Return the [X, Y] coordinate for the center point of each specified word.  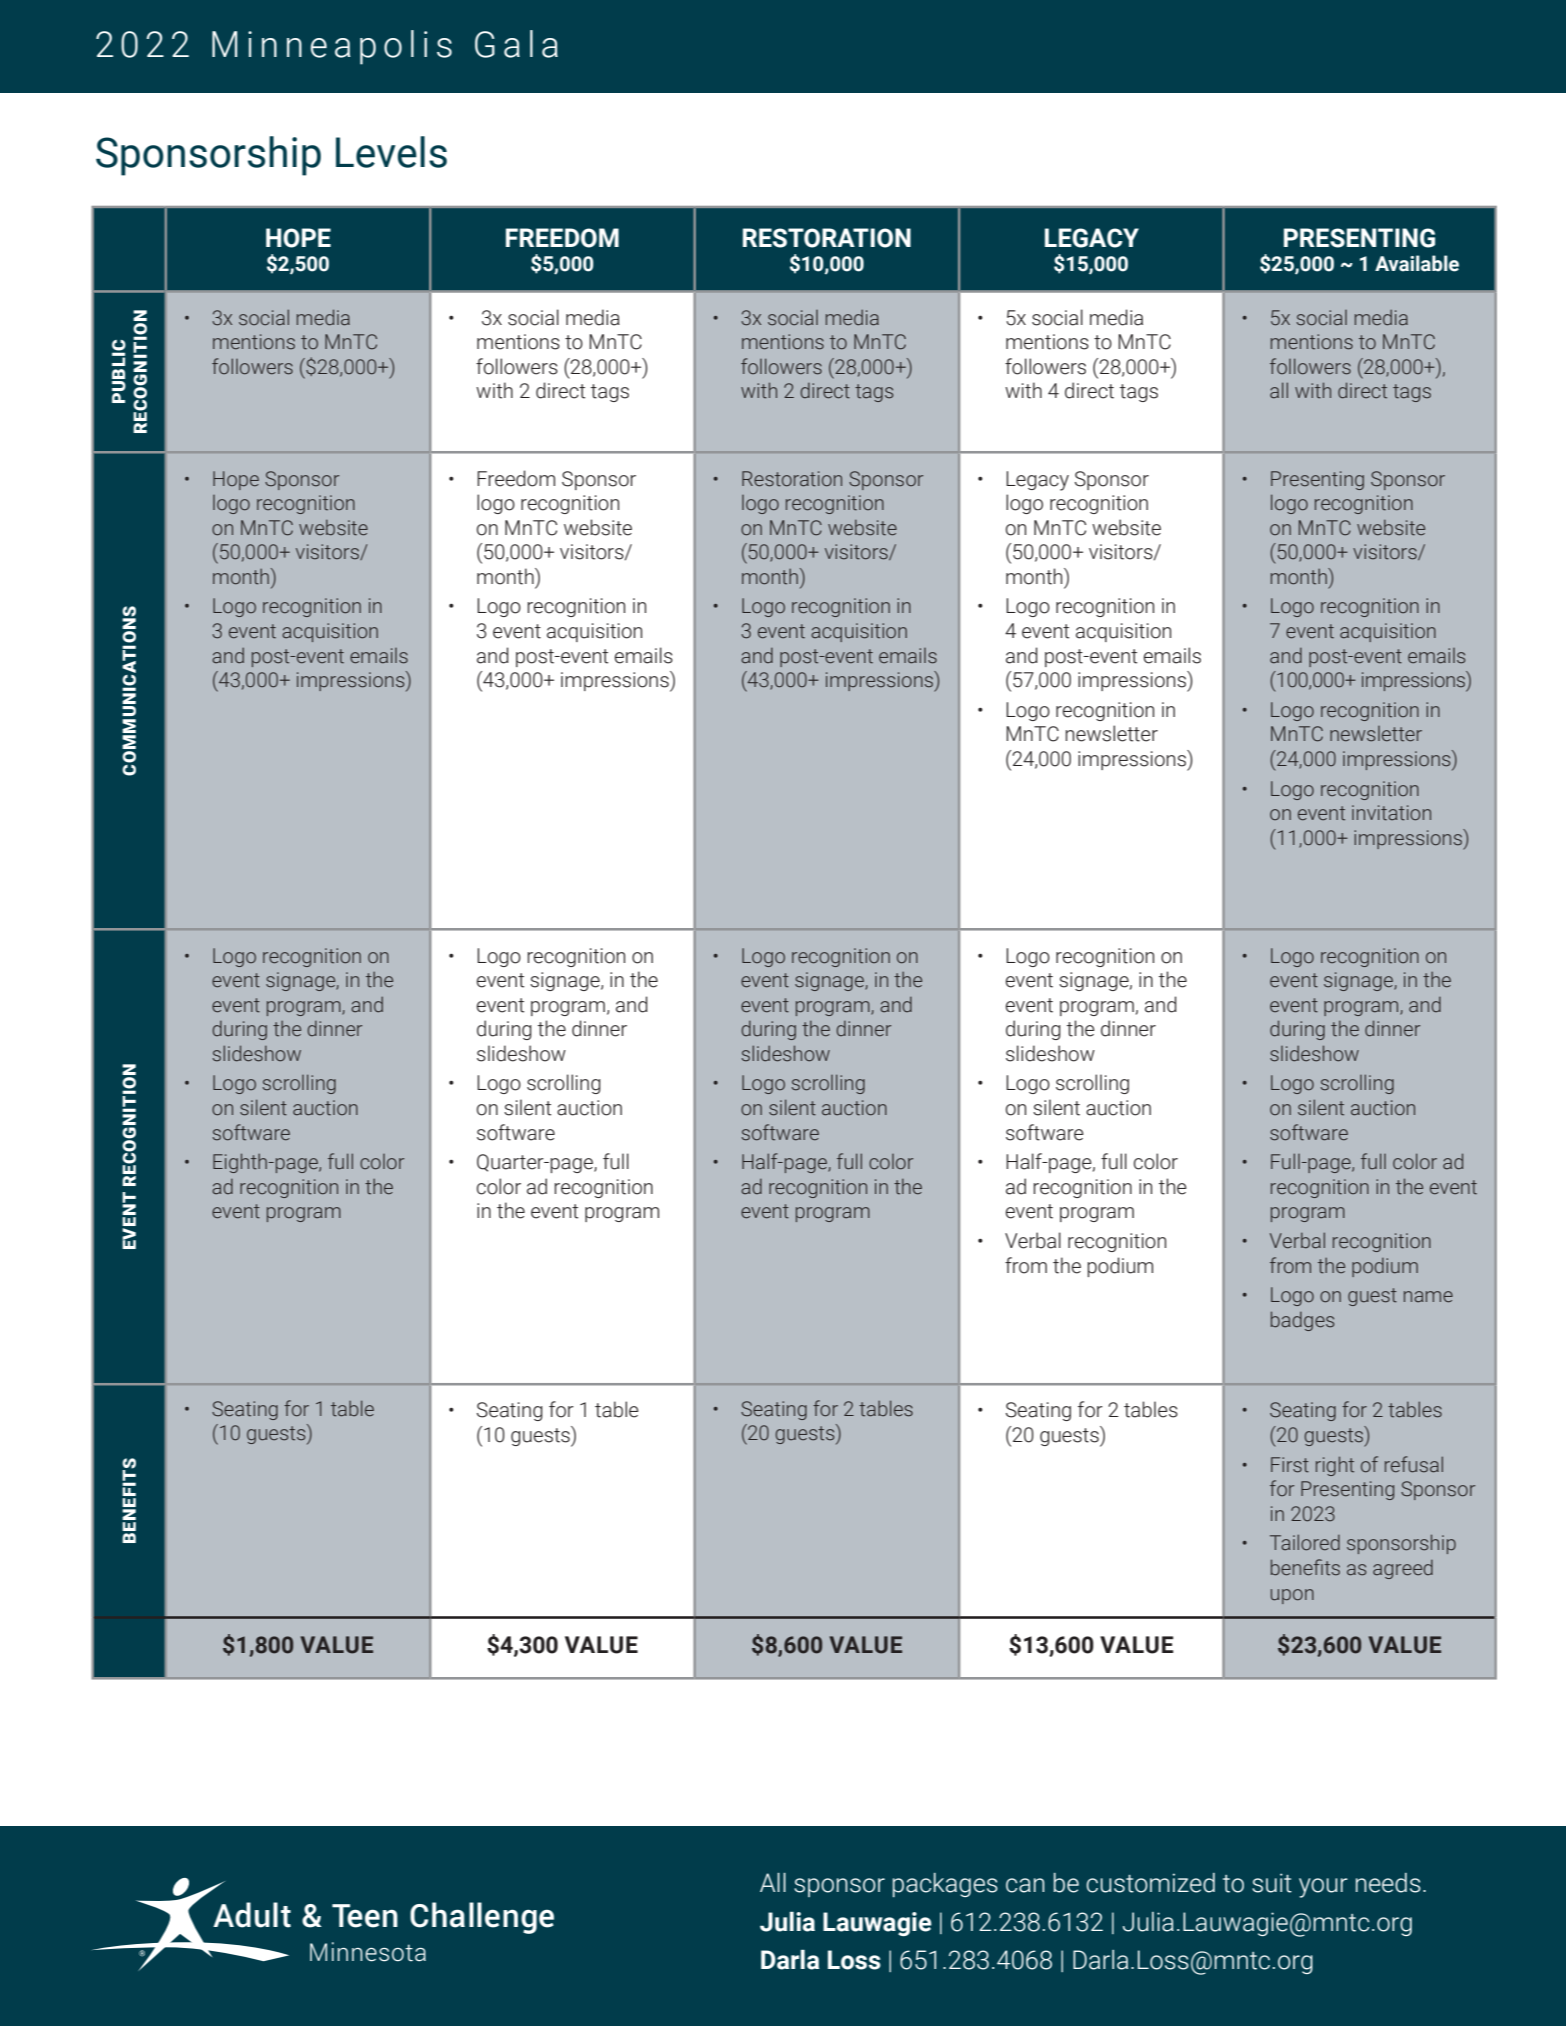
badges [1302, 1321]
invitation [1391, 813]
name [1428, 1297]
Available [1417, 263]
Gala [516, 44]
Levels [391, 152]
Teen [365, 1916]
